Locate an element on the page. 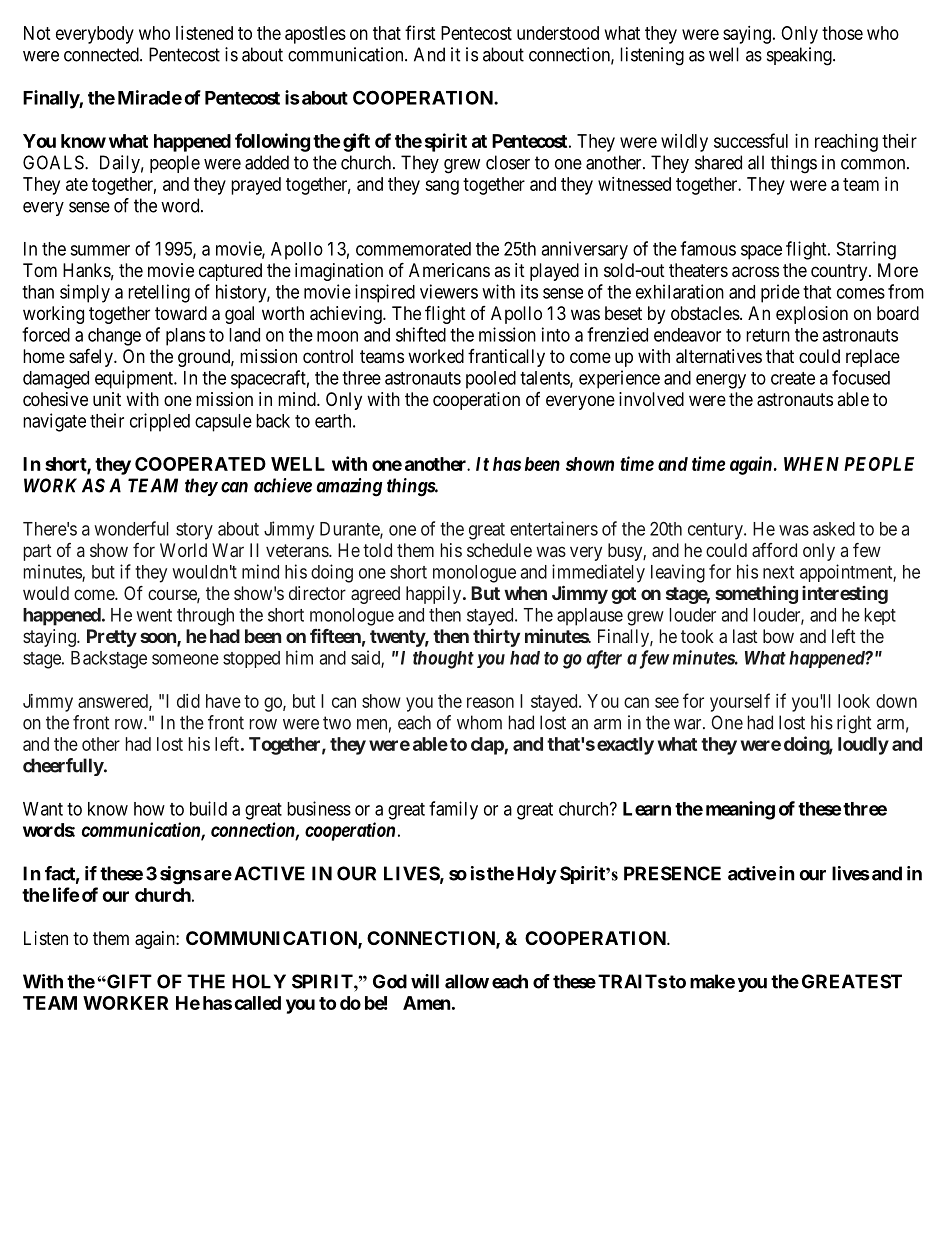 The height and width of the page is (1233, 952). connected is located at coordinates (102, 54).
